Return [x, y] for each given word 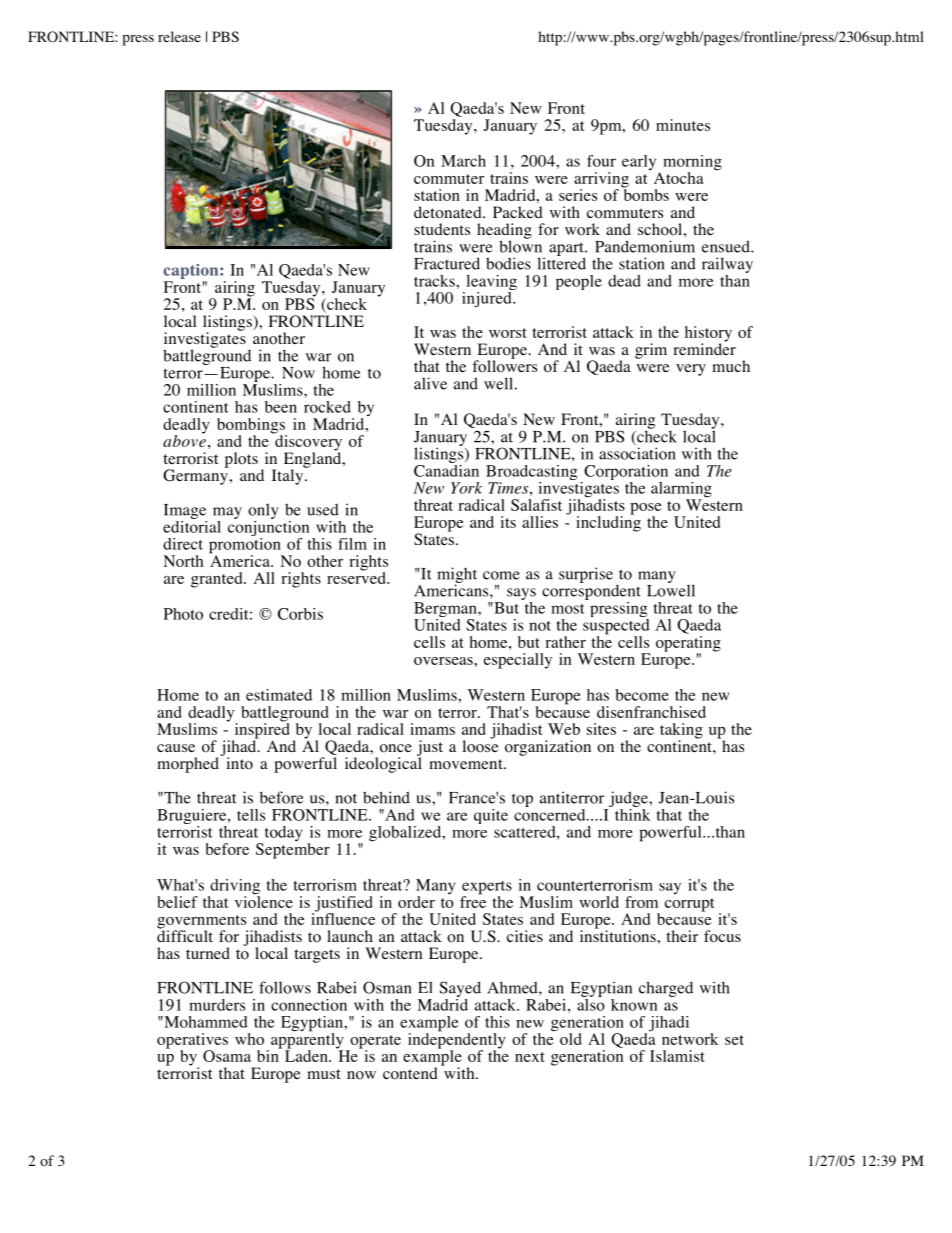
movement [467, 764]
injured [488, 298]
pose [646, 510]
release [179, 36]
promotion [246, 545]
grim [651, 351]
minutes [683, 125]
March [463, 161]
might [457, 576]
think [632, 813]
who [249, 1039]
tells [251, 815]
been [281, 407]
